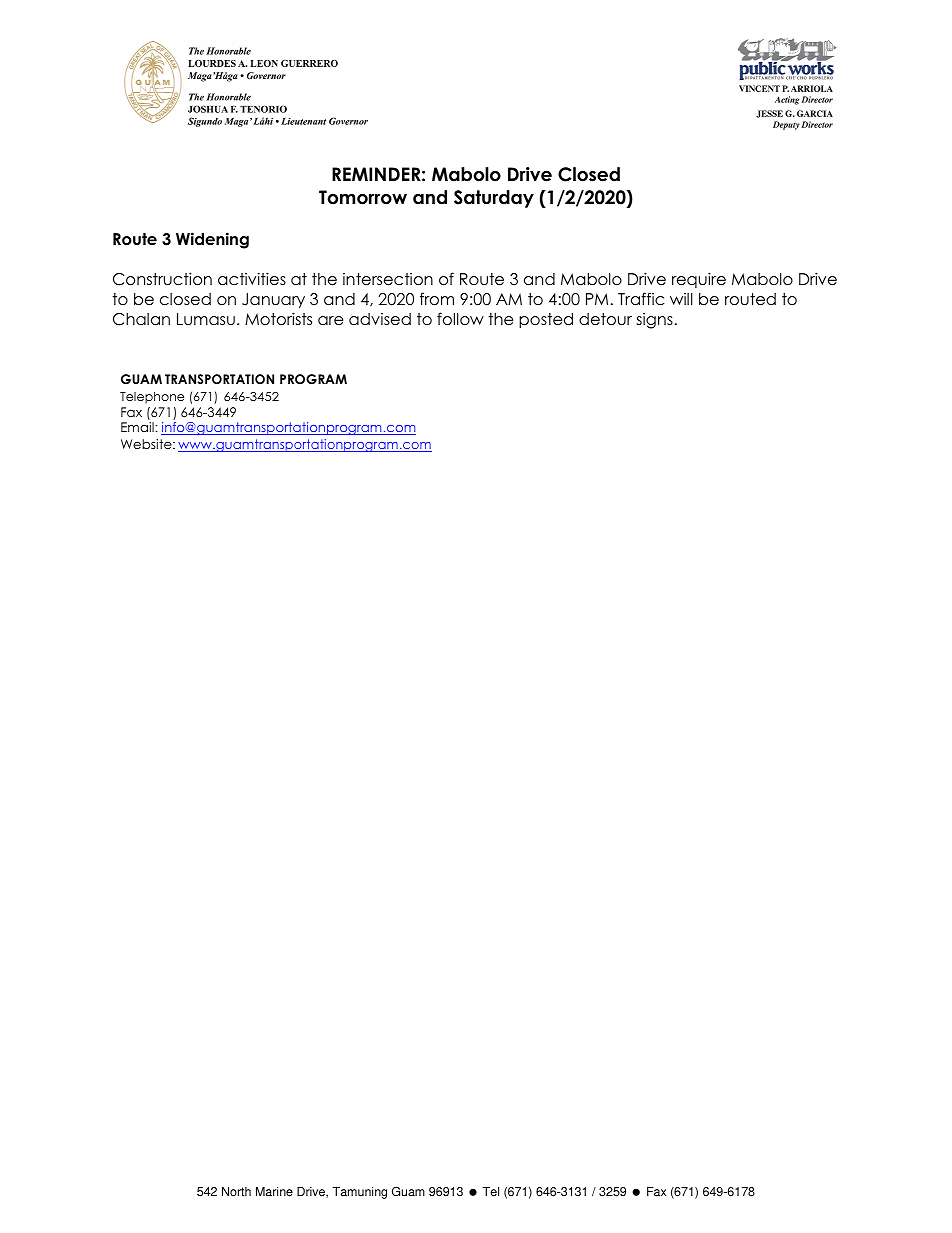  What do you see at coordinates (363, 197) in the page?
I see `Tomorrow` at bounding box center [363, 197].
